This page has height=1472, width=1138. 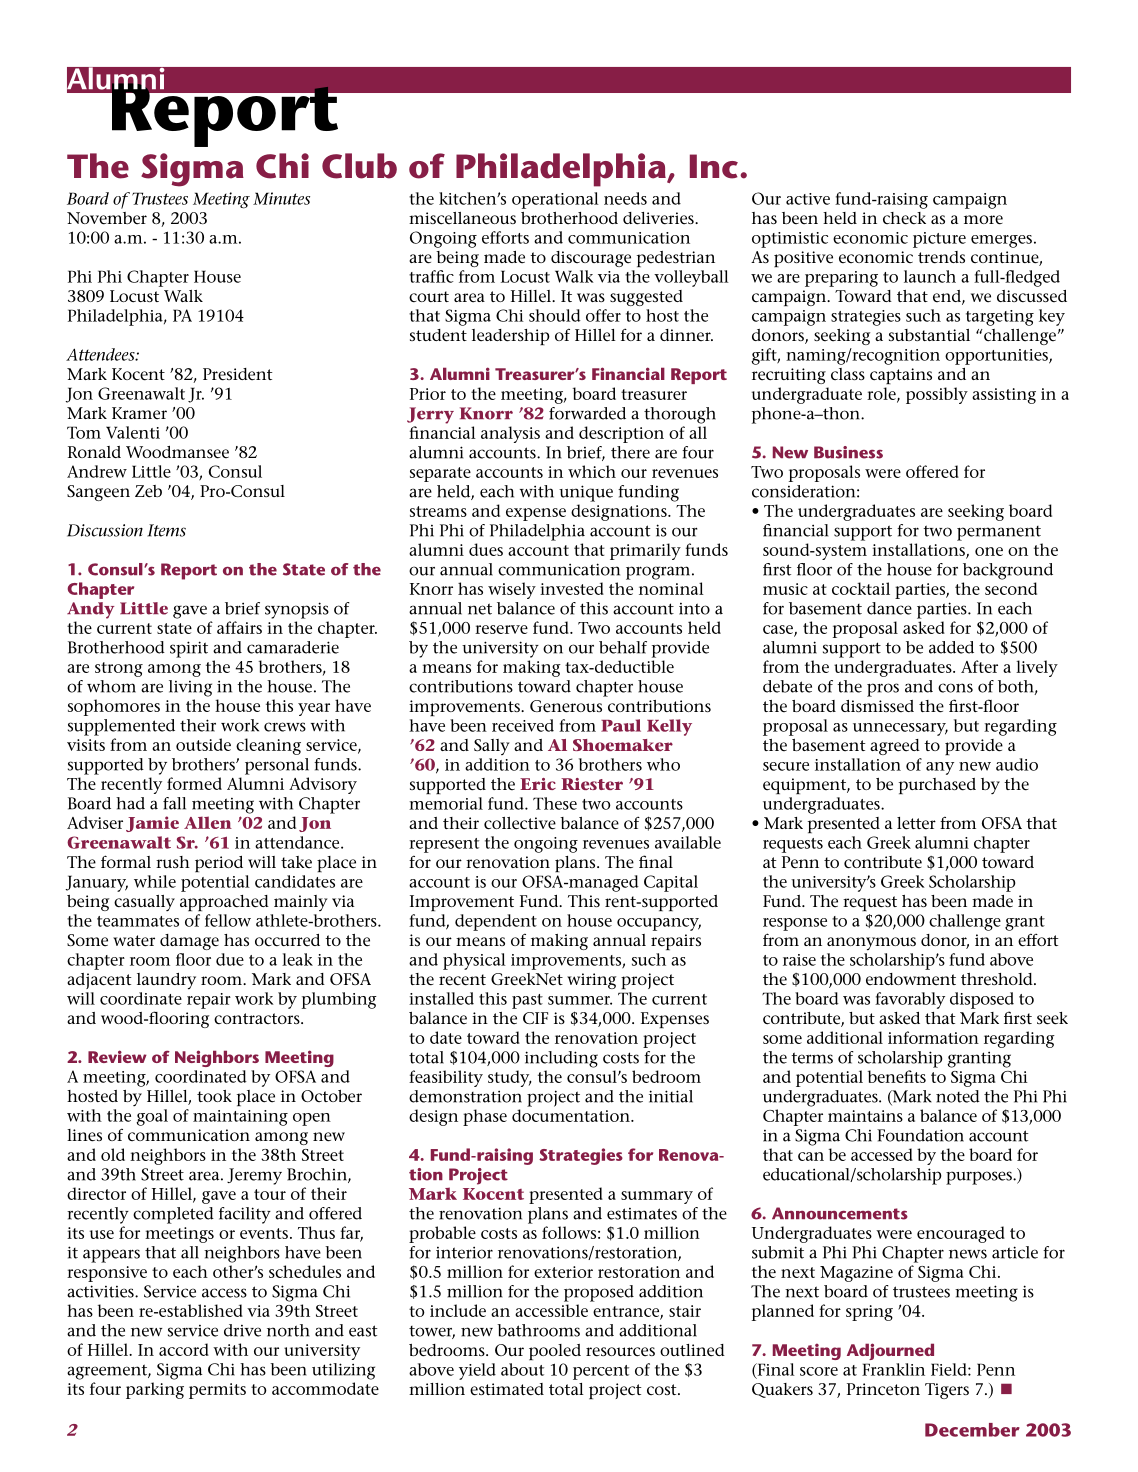 What do you see at coordinates (999, 533) in the page?
I see `permanent` at bounding box center [999, 533].
